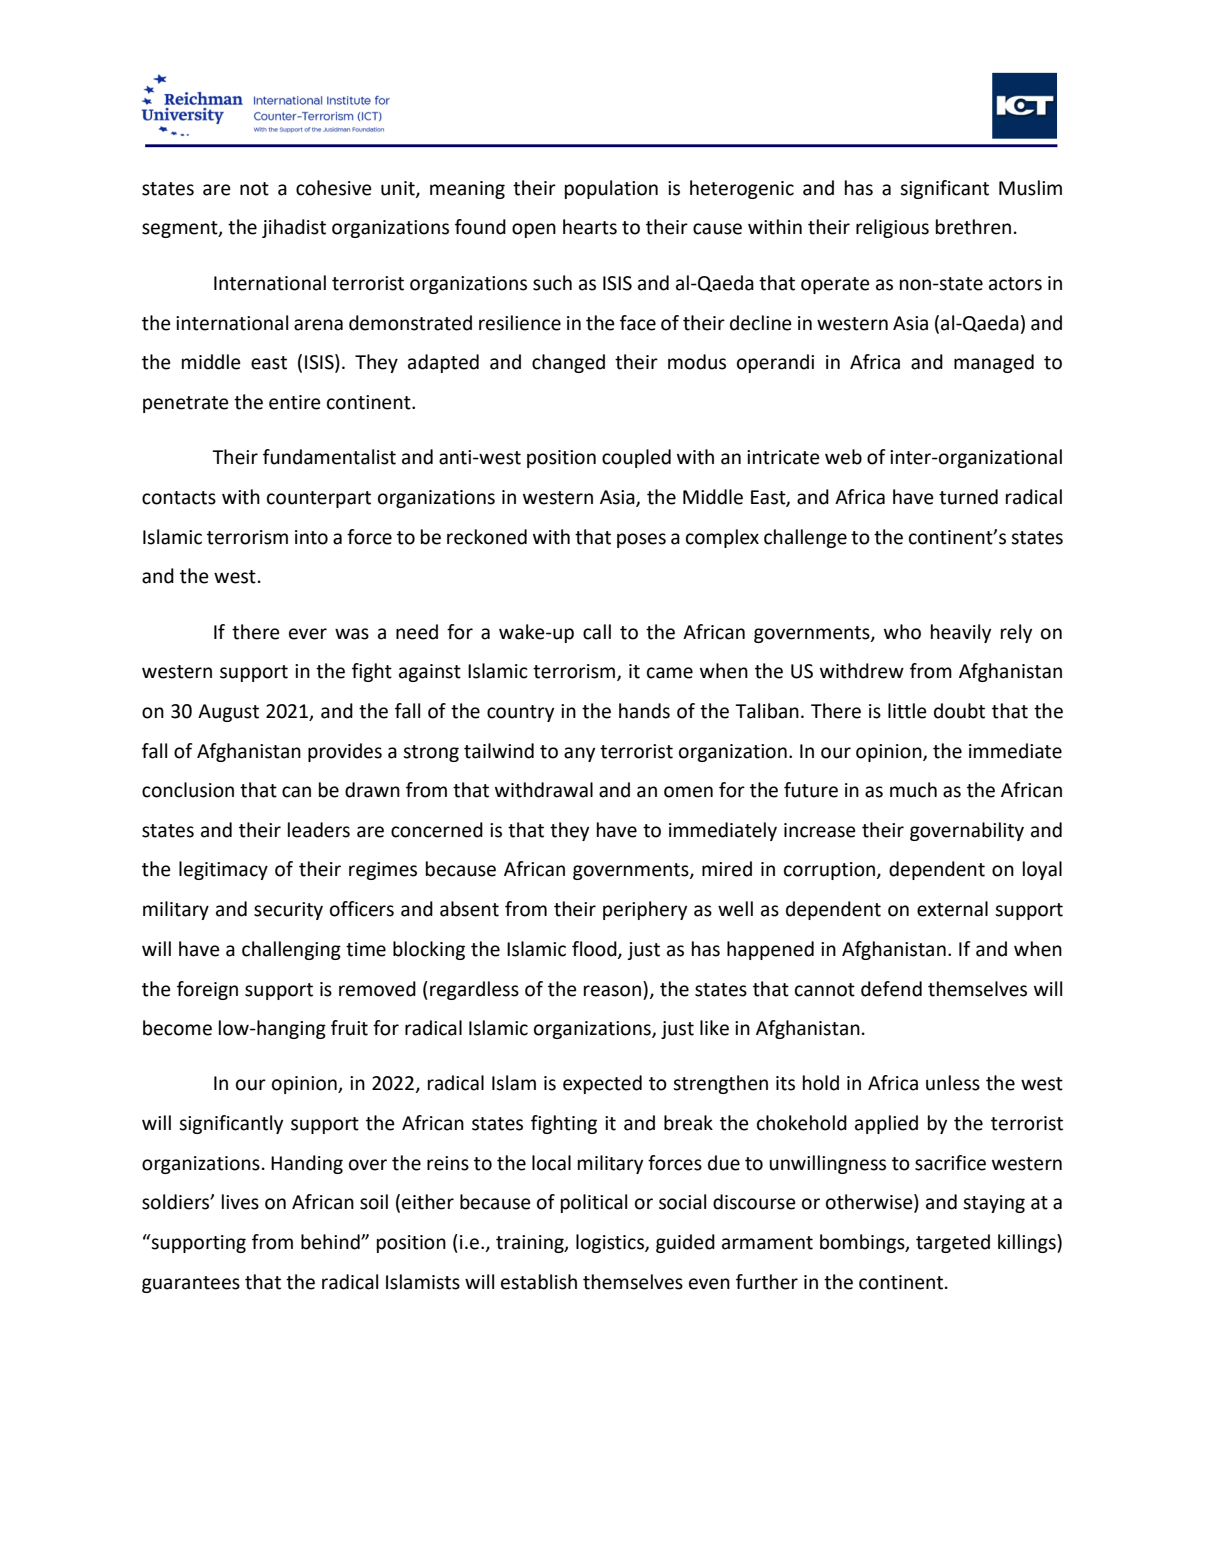  I want to click on brethren, so click(973, 227).
